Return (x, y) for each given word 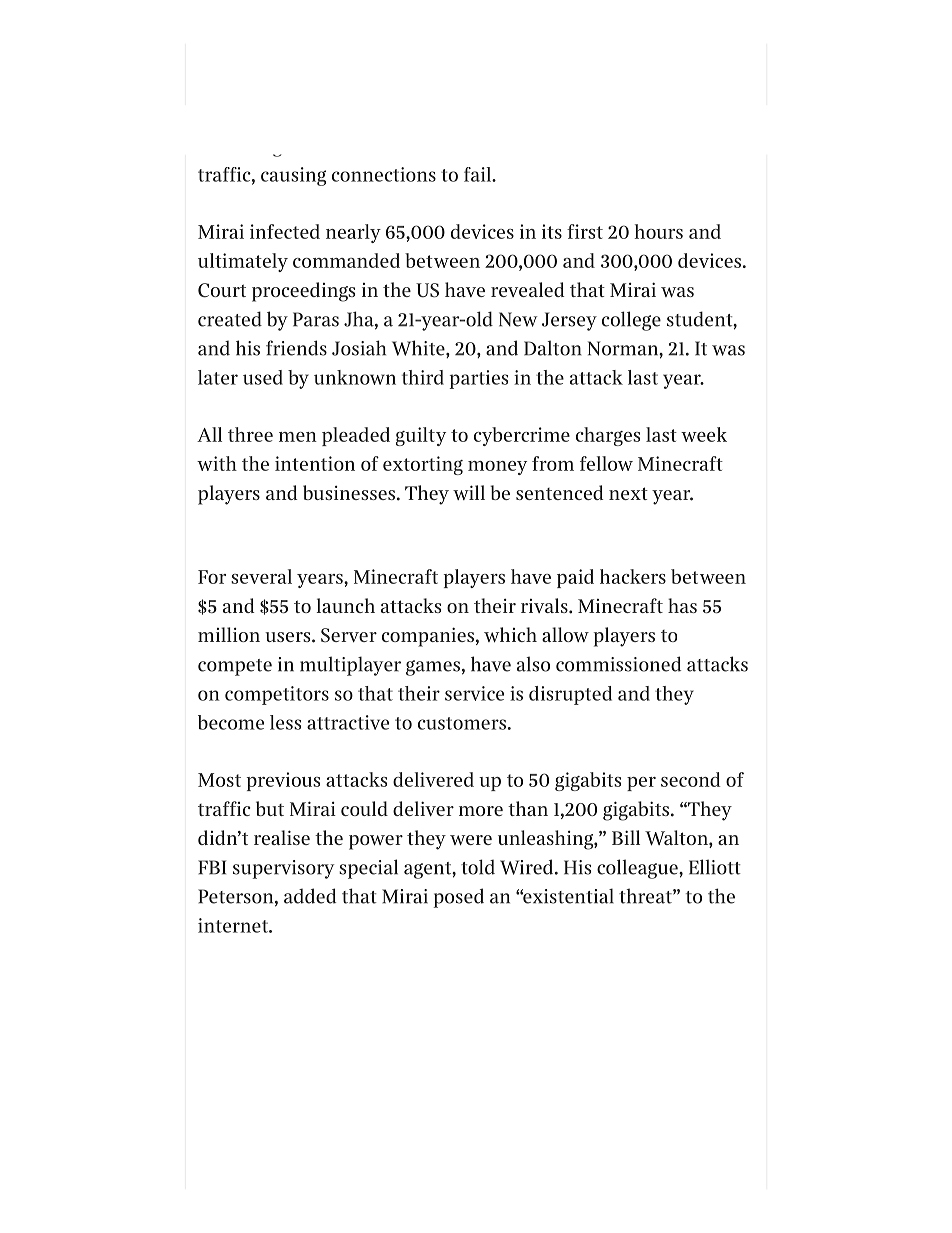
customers (462, 723)
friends (296, 348)
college (631, 321)
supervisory (283, 869)
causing (293, 176)
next (628, 493)
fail (479, 174)
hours (658, 231)
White (419, 349)
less (285, 722)
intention (315, 463)
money (497, 468)
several (261, 576)
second (691, 779)
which (510, 634)
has (682, 605)
